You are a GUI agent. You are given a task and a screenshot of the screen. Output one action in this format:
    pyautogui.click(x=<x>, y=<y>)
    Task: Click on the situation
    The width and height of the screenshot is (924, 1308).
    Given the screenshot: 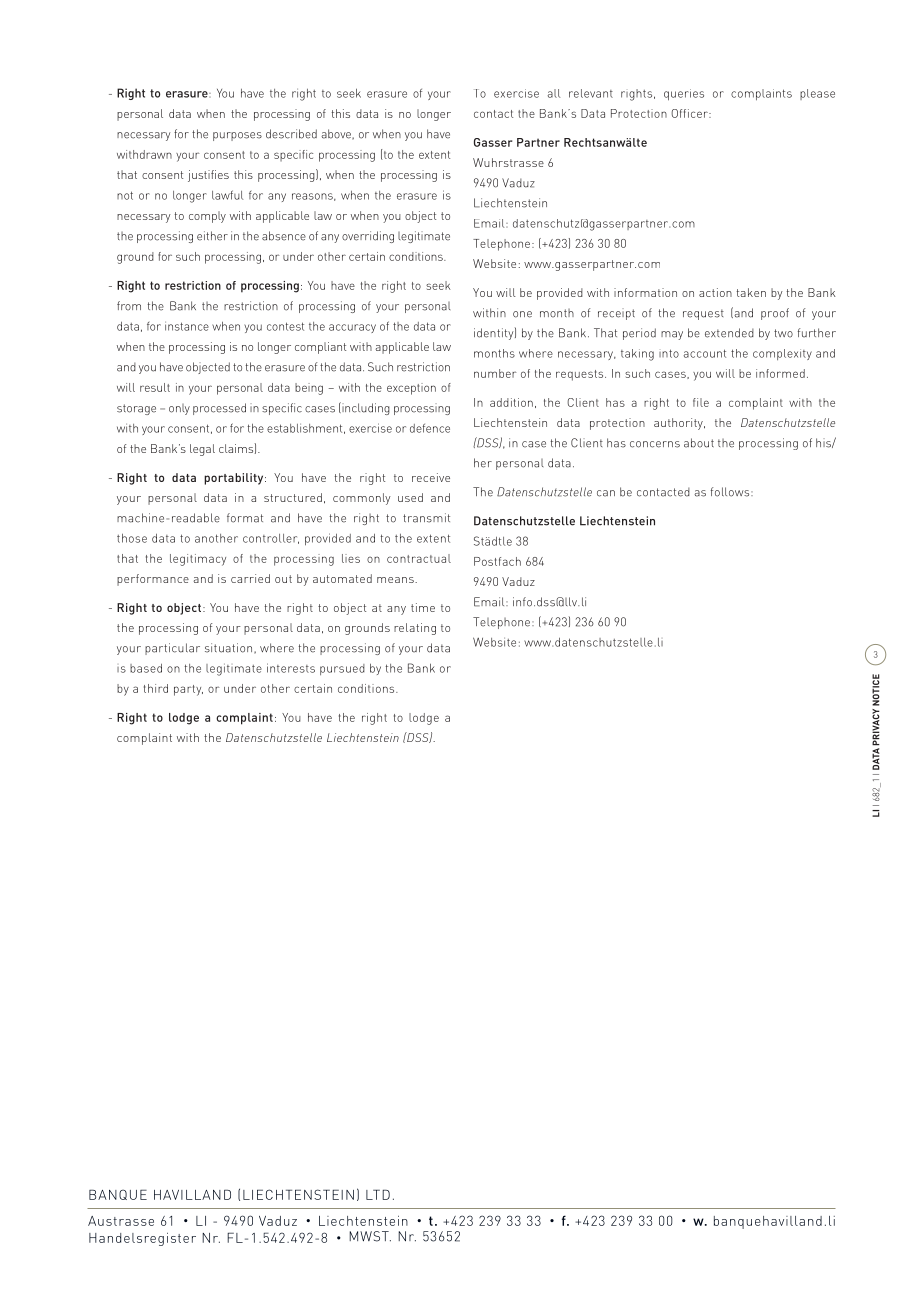 What is the action you would take?
    pyautogui.click(x=228, y=648)
